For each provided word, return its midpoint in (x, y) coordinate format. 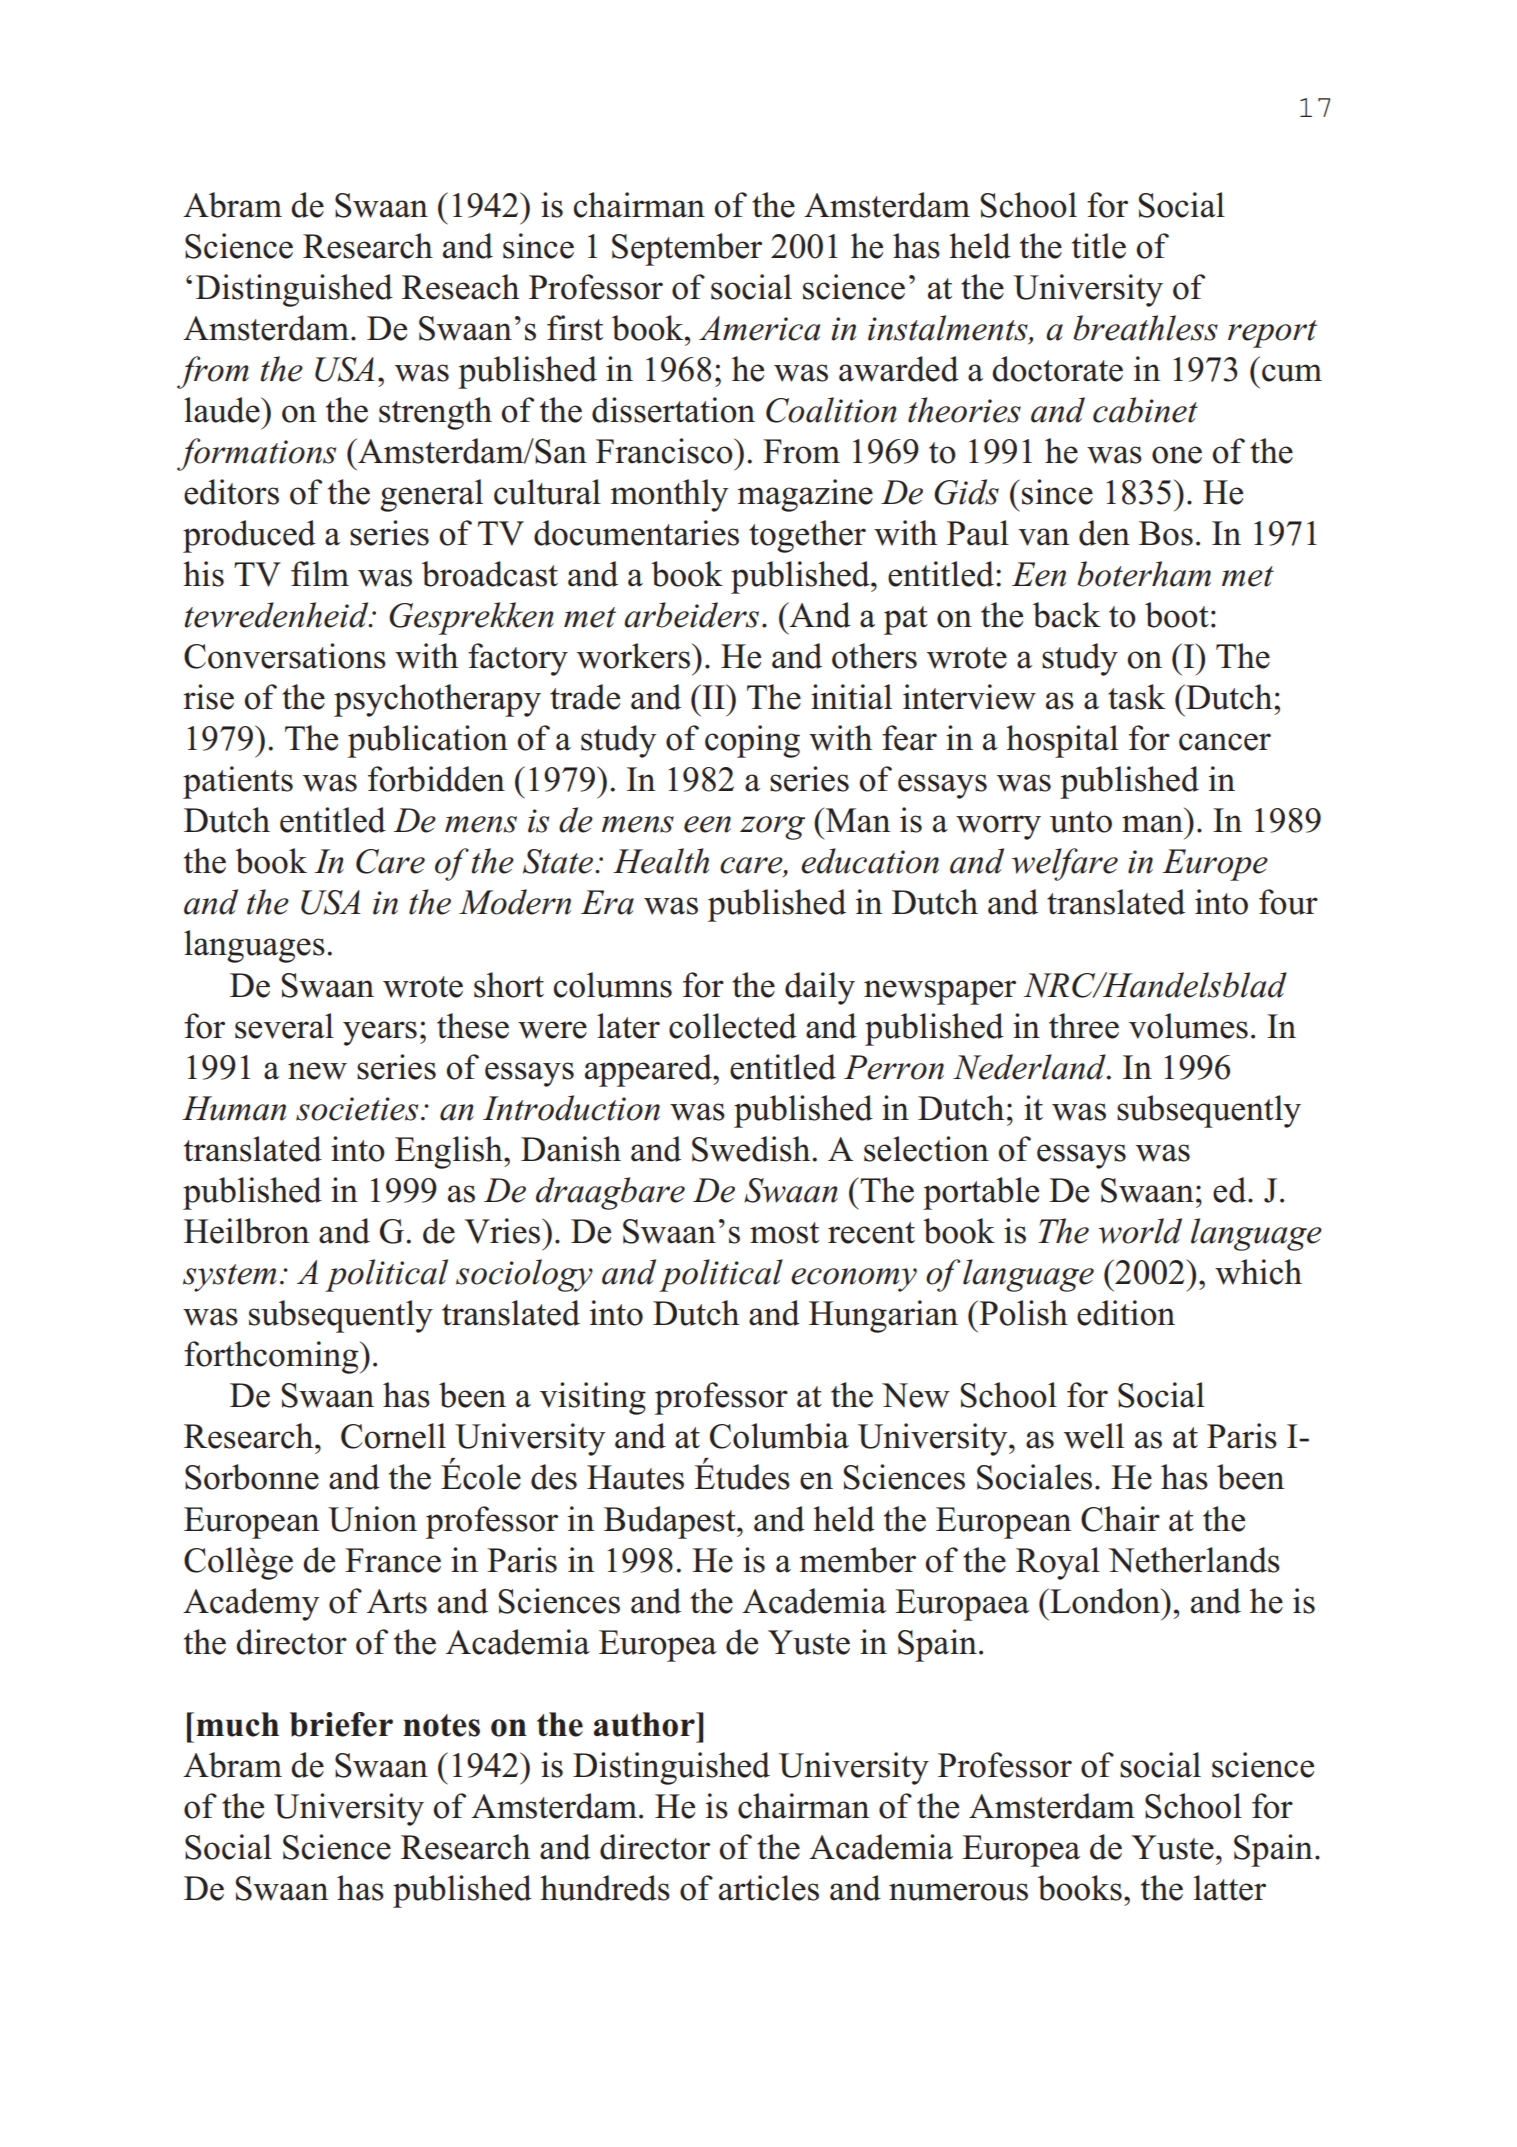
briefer (341, 1724)
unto (1081, 822)
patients (238, 782)
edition (1126, 1313)
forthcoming (272, 1357)
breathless (1145, 328)
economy (854, 1280)
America (759, 328)
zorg (772, 828)
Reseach (460, 287)
